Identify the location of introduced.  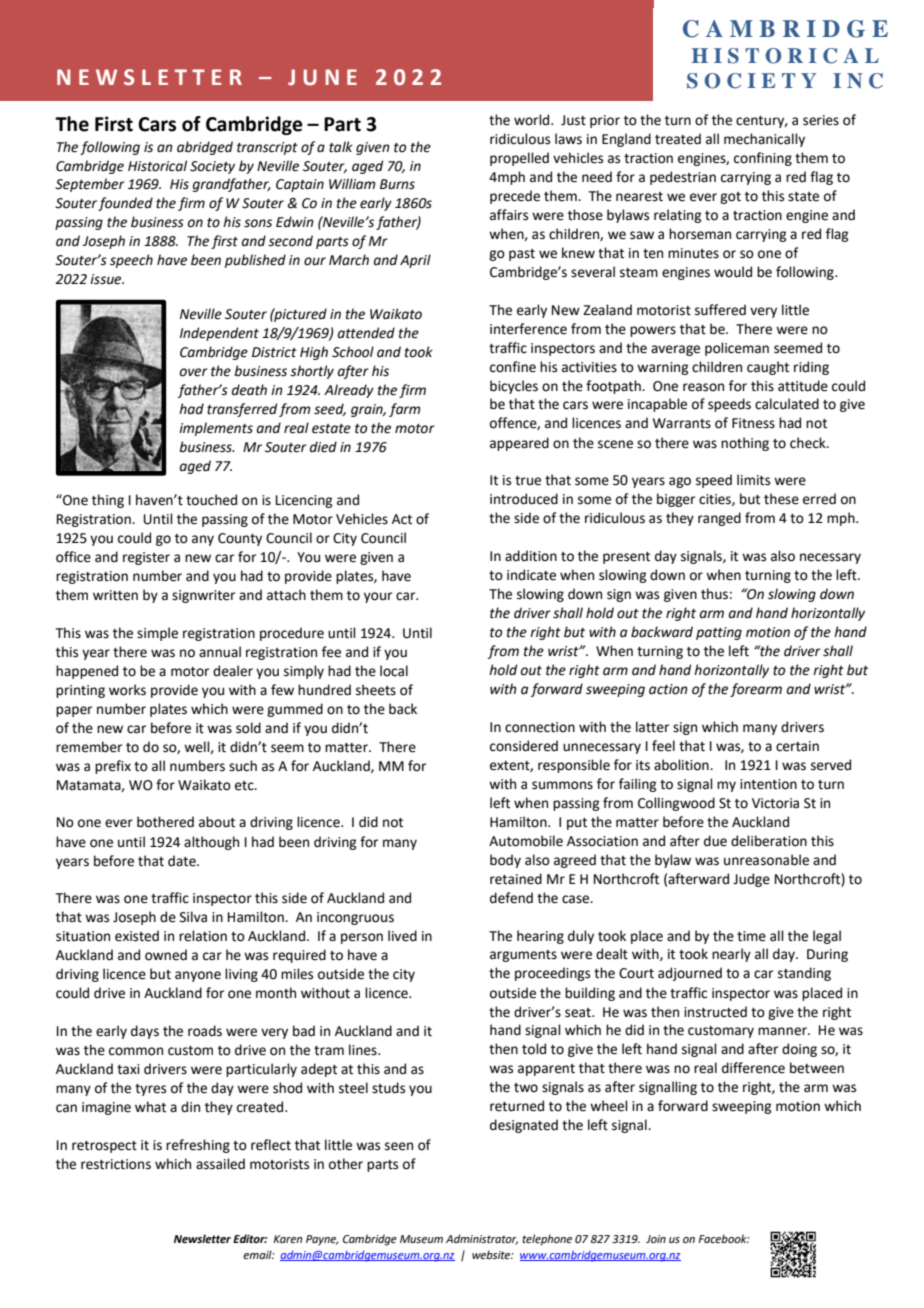
(524, 499).
